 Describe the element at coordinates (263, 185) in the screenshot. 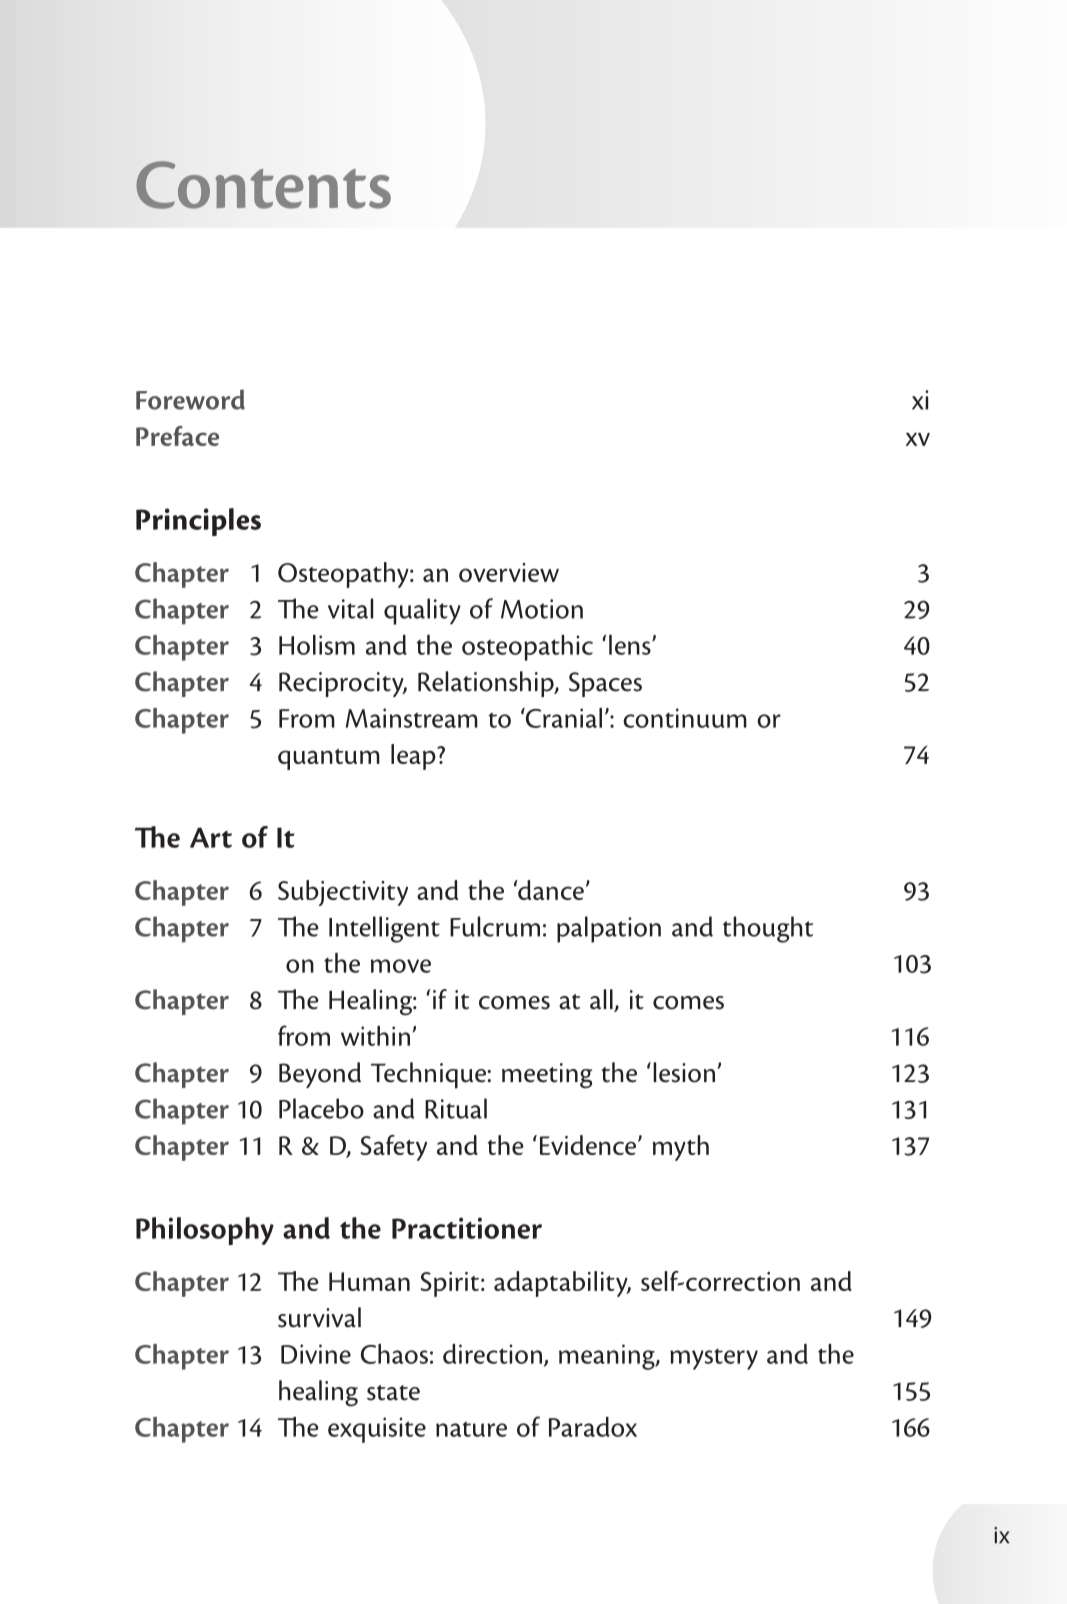

I see `Contents` at that location.
